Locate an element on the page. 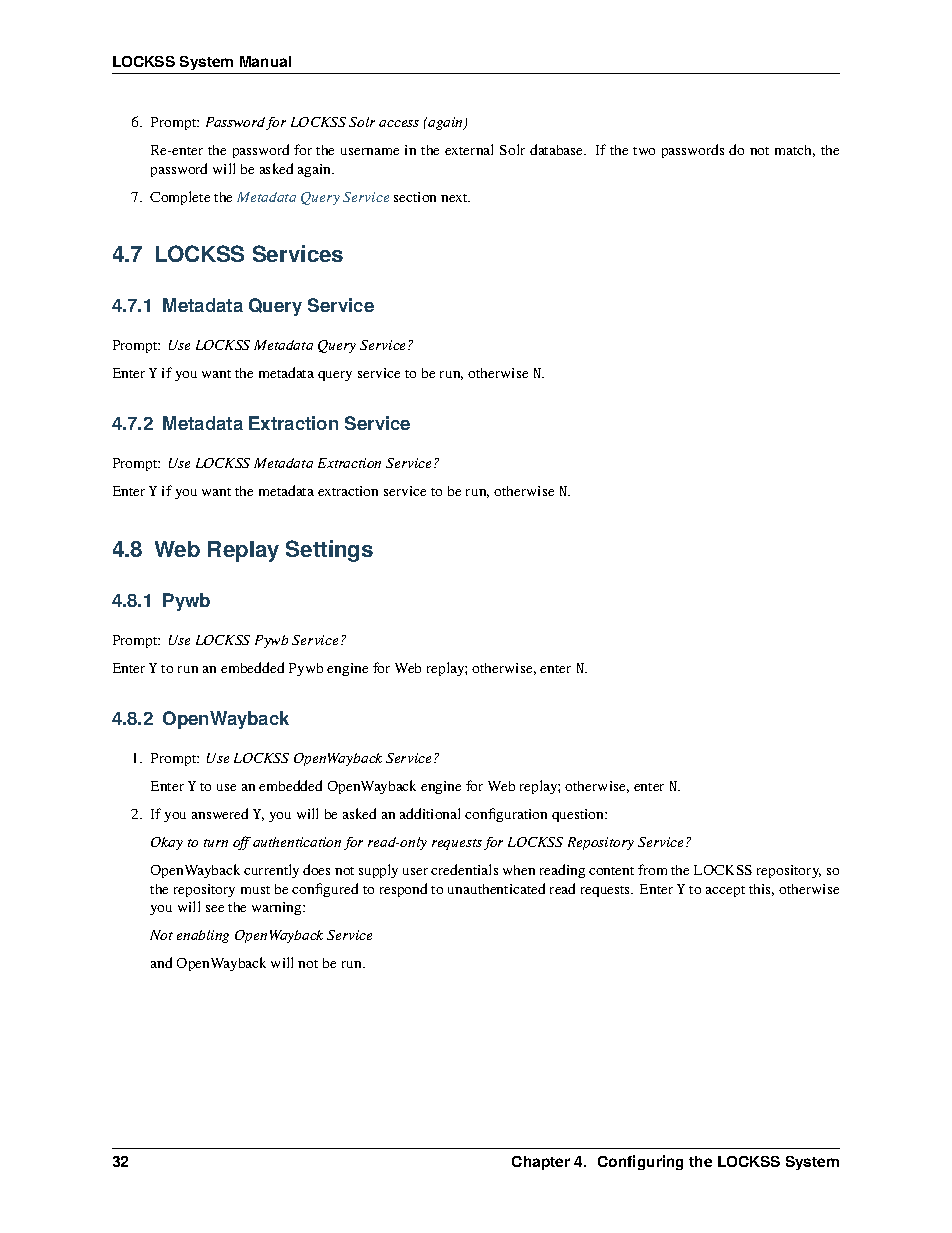 The height and width of the image is (1233, 952). next is located at coordinates (455, 198).
